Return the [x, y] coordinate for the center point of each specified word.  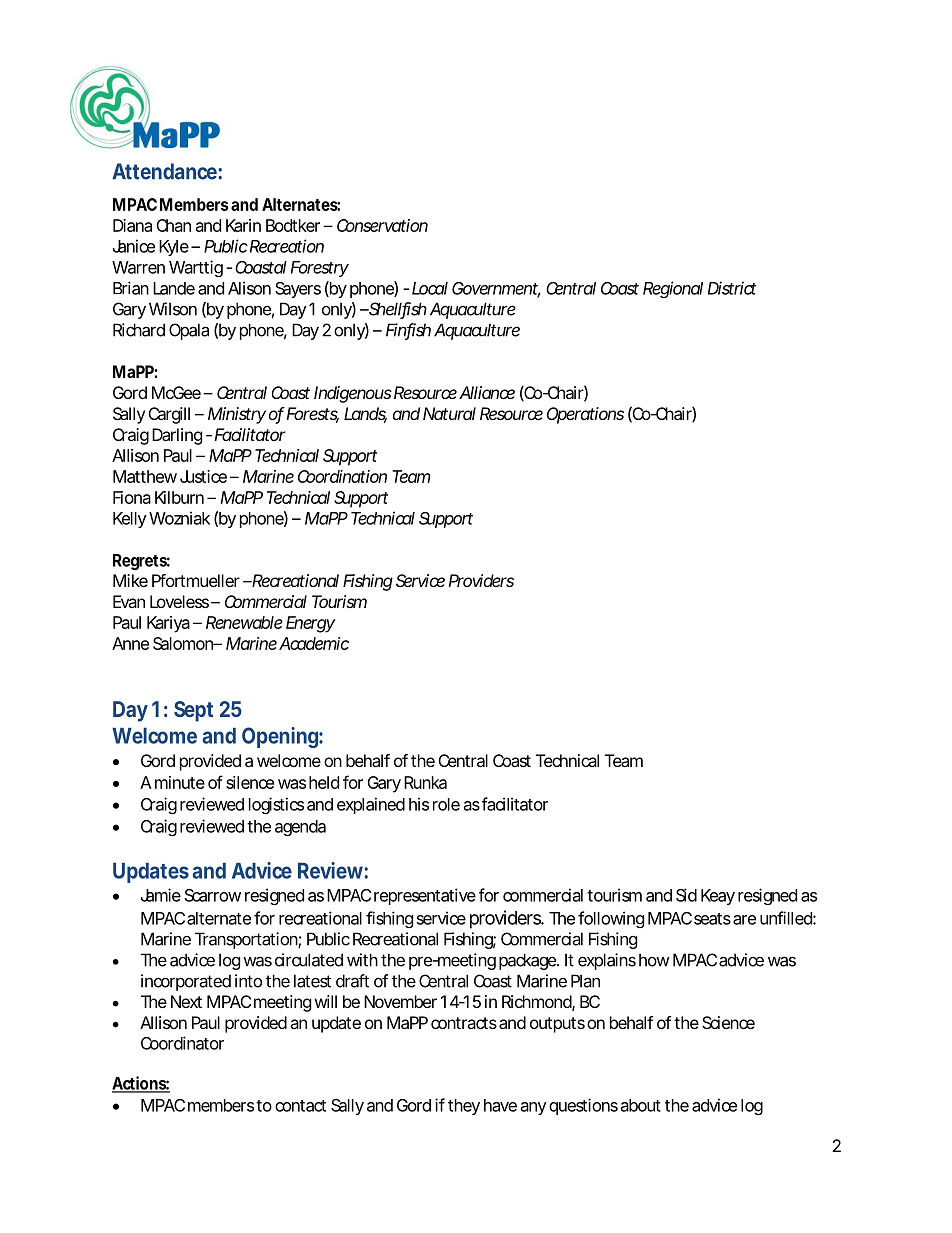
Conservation [382, 225]
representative [425, 896]
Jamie [161, 895]
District [732, 288]
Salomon [184, 643]
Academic [314, 643]
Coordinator [182, 1043]
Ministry [237, 415]
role [446, 804]
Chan [173, 225]
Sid [686, 895]
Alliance [487, 392]
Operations [585, 415]
